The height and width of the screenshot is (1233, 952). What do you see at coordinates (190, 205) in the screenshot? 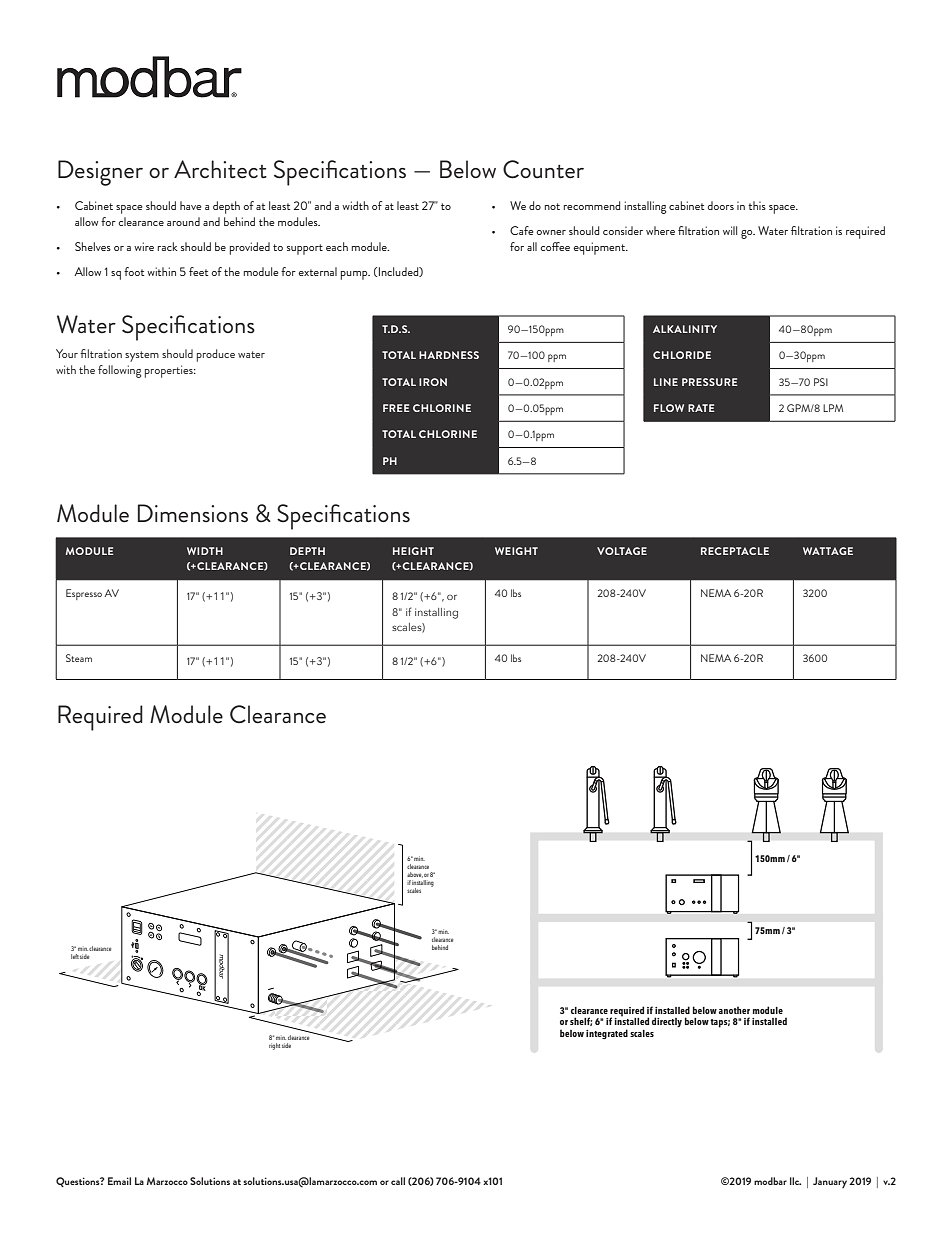
I see `have` at bounding box center [190, 205].
